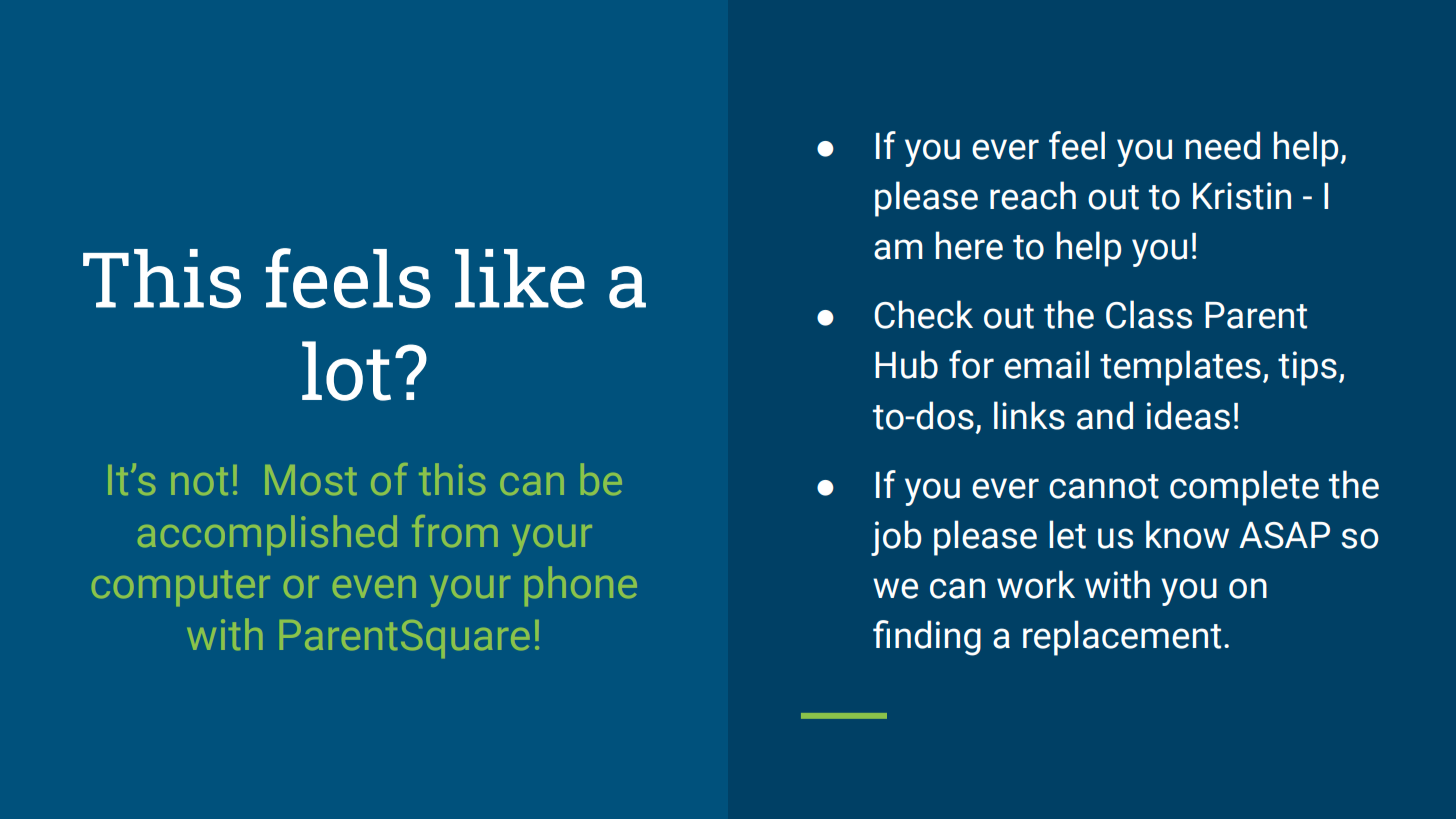 The height and width of the document is (819, 1456). What do you see at coordinates (374, 587) in the document?
I see `even` at bounding box center [374, 587].
